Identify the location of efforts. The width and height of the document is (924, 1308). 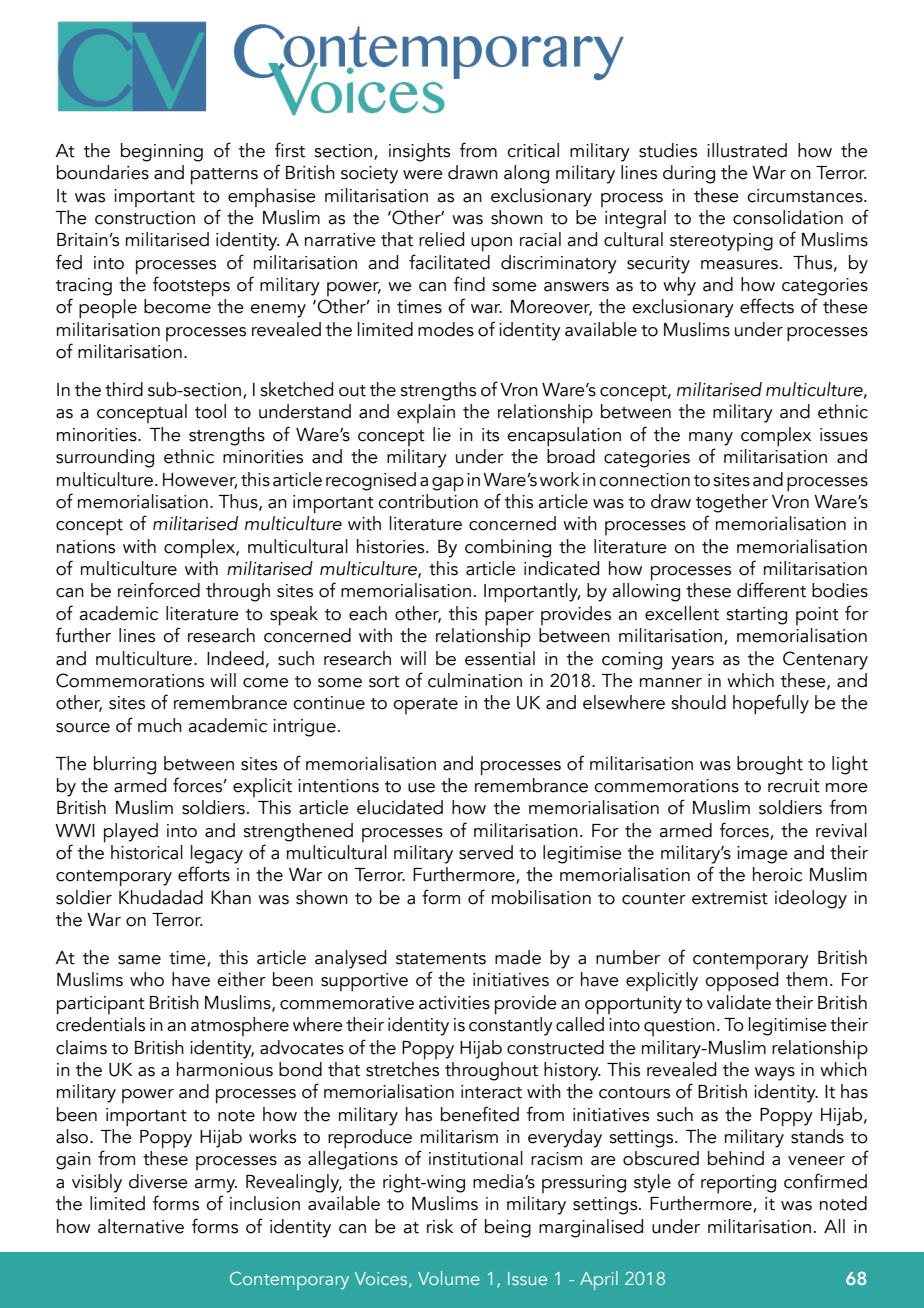
(204, 874).
